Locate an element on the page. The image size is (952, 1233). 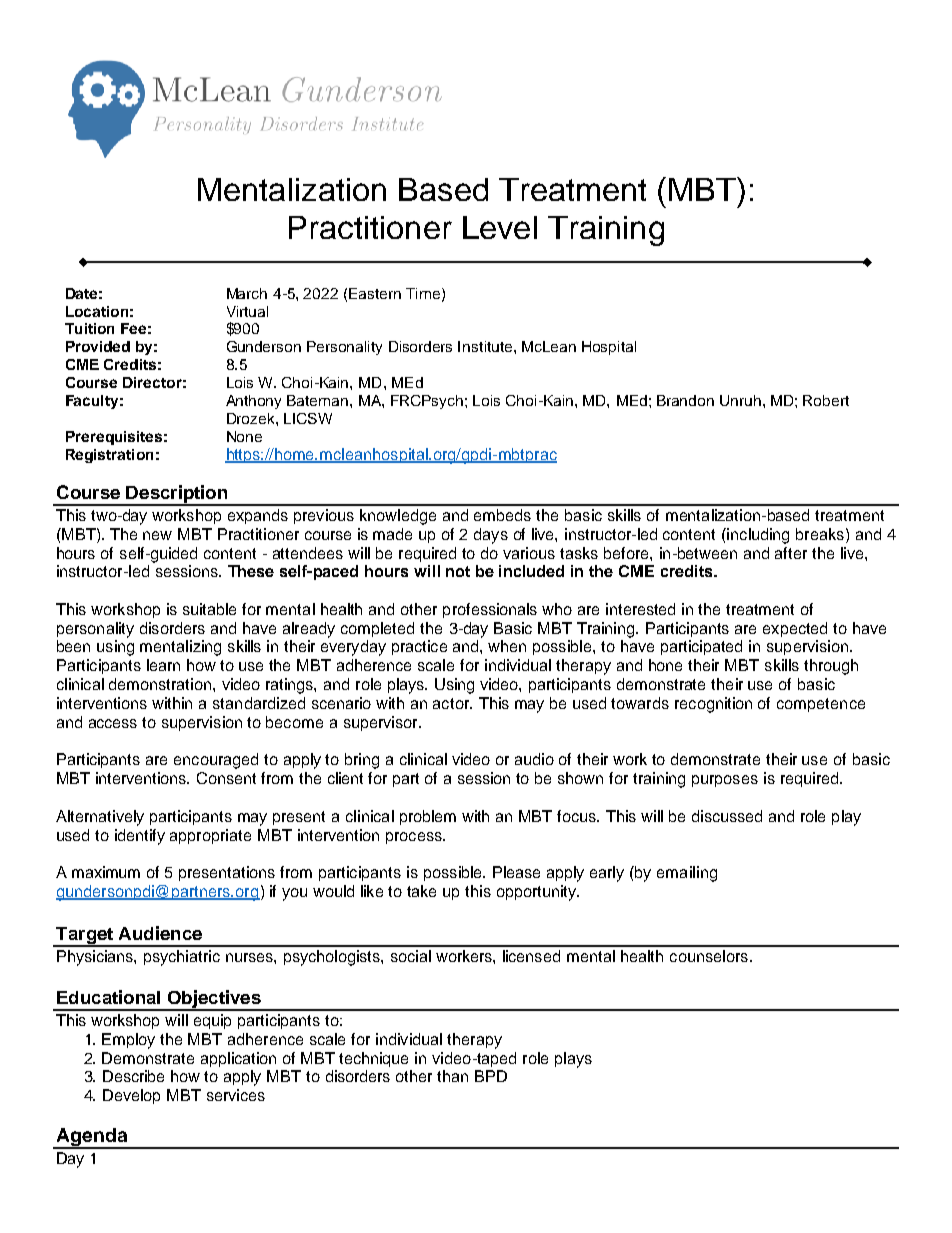
demonstration is located at coordinates (161, 684).
